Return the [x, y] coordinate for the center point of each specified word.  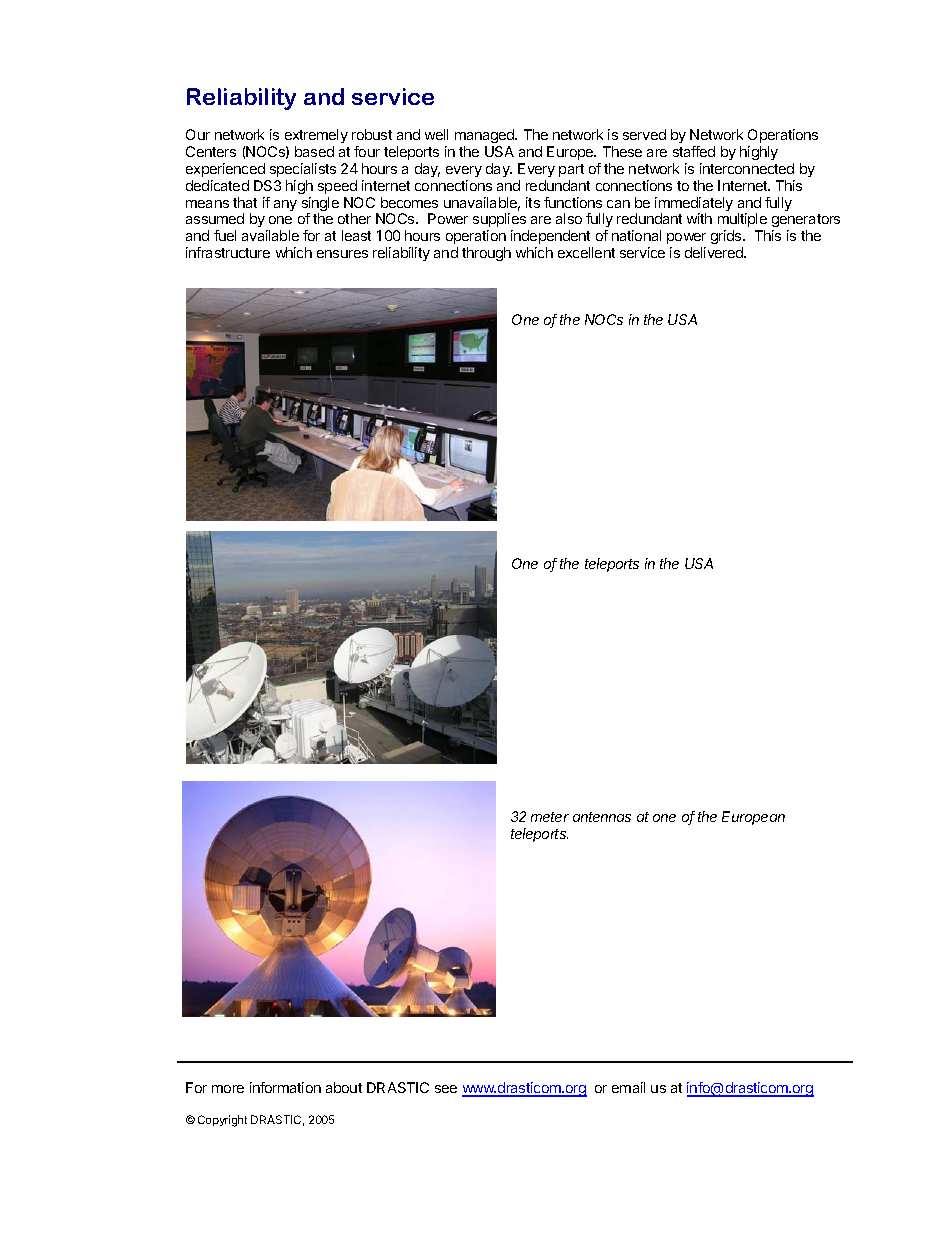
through [486, 254]
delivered [715, 252]
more [228, 1089]
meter [550, 817]
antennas [602, 817]
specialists [303, 170]
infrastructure [228, 252]
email [628, 1087]
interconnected [747, 168]
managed [486, 136]
